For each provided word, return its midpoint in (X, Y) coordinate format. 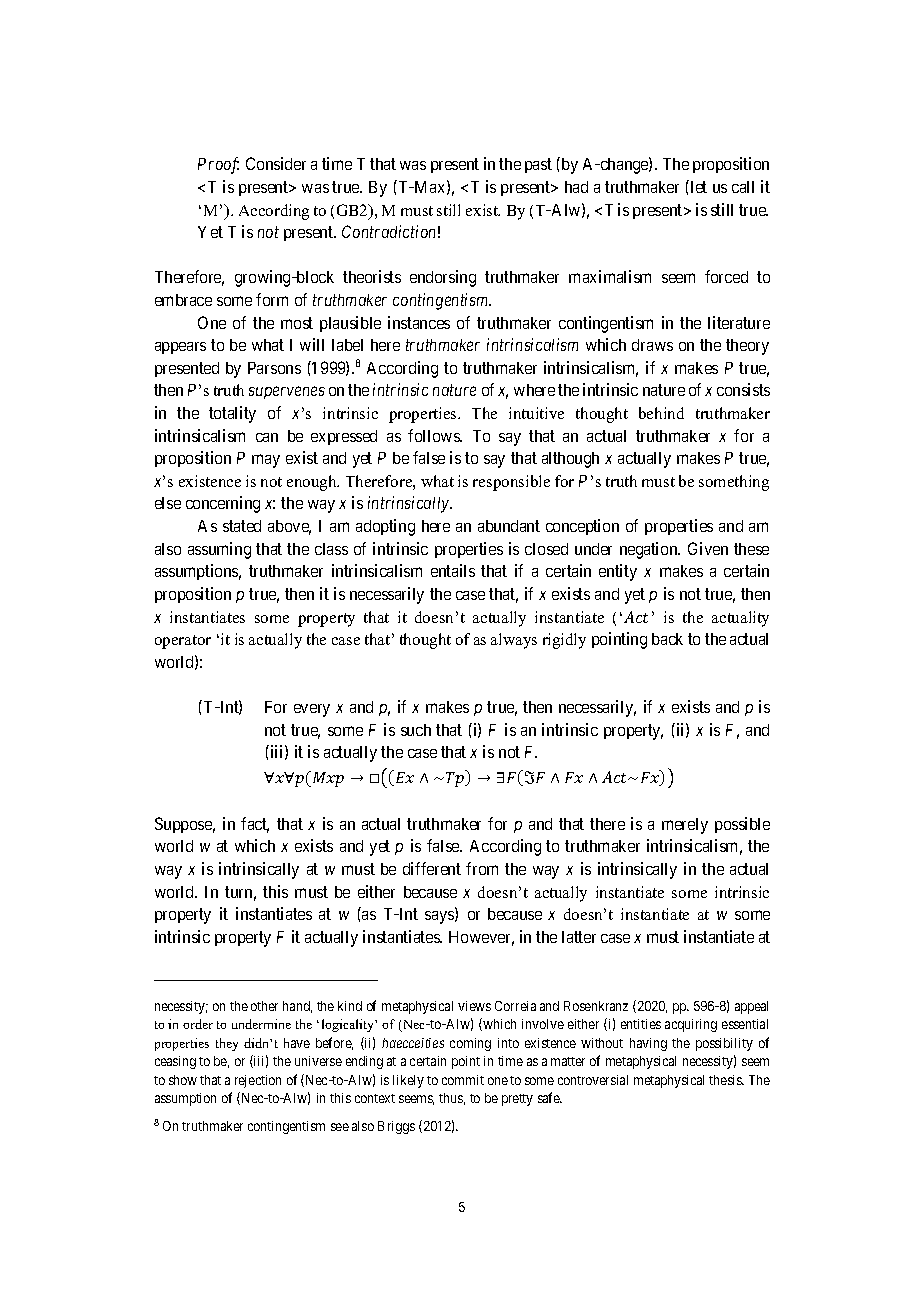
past (538, 165)
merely (685, 826)
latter (579, 937)
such (416, 730)
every (312, 710)
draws (652, 345)
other (264, 1006)
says (440, 917)
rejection (258, 1081)
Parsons (274, 368)
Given (708, 548)
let (697, 186)
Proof (218, 165)
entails (453, 570)
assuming (219, 550)
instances (419, 322)
